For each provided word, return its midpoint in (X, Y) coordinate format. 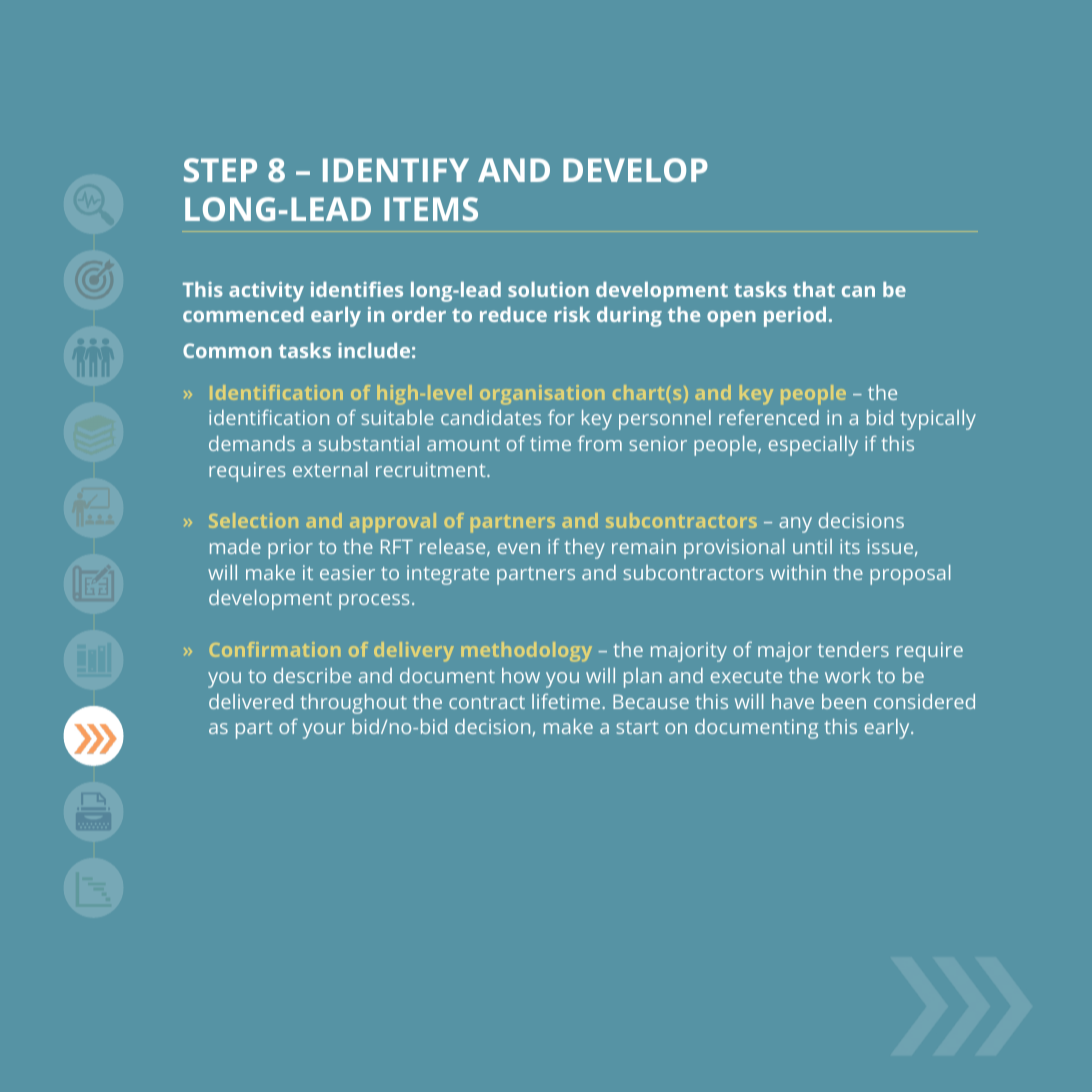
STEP (220, 170)
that (814, 289)
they (585, 549)
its (850, 546)
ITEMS (431, 209)
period (795, 317)
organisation (542, 394)
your (324, 731)
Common (227, 350)
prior (290, 549)
